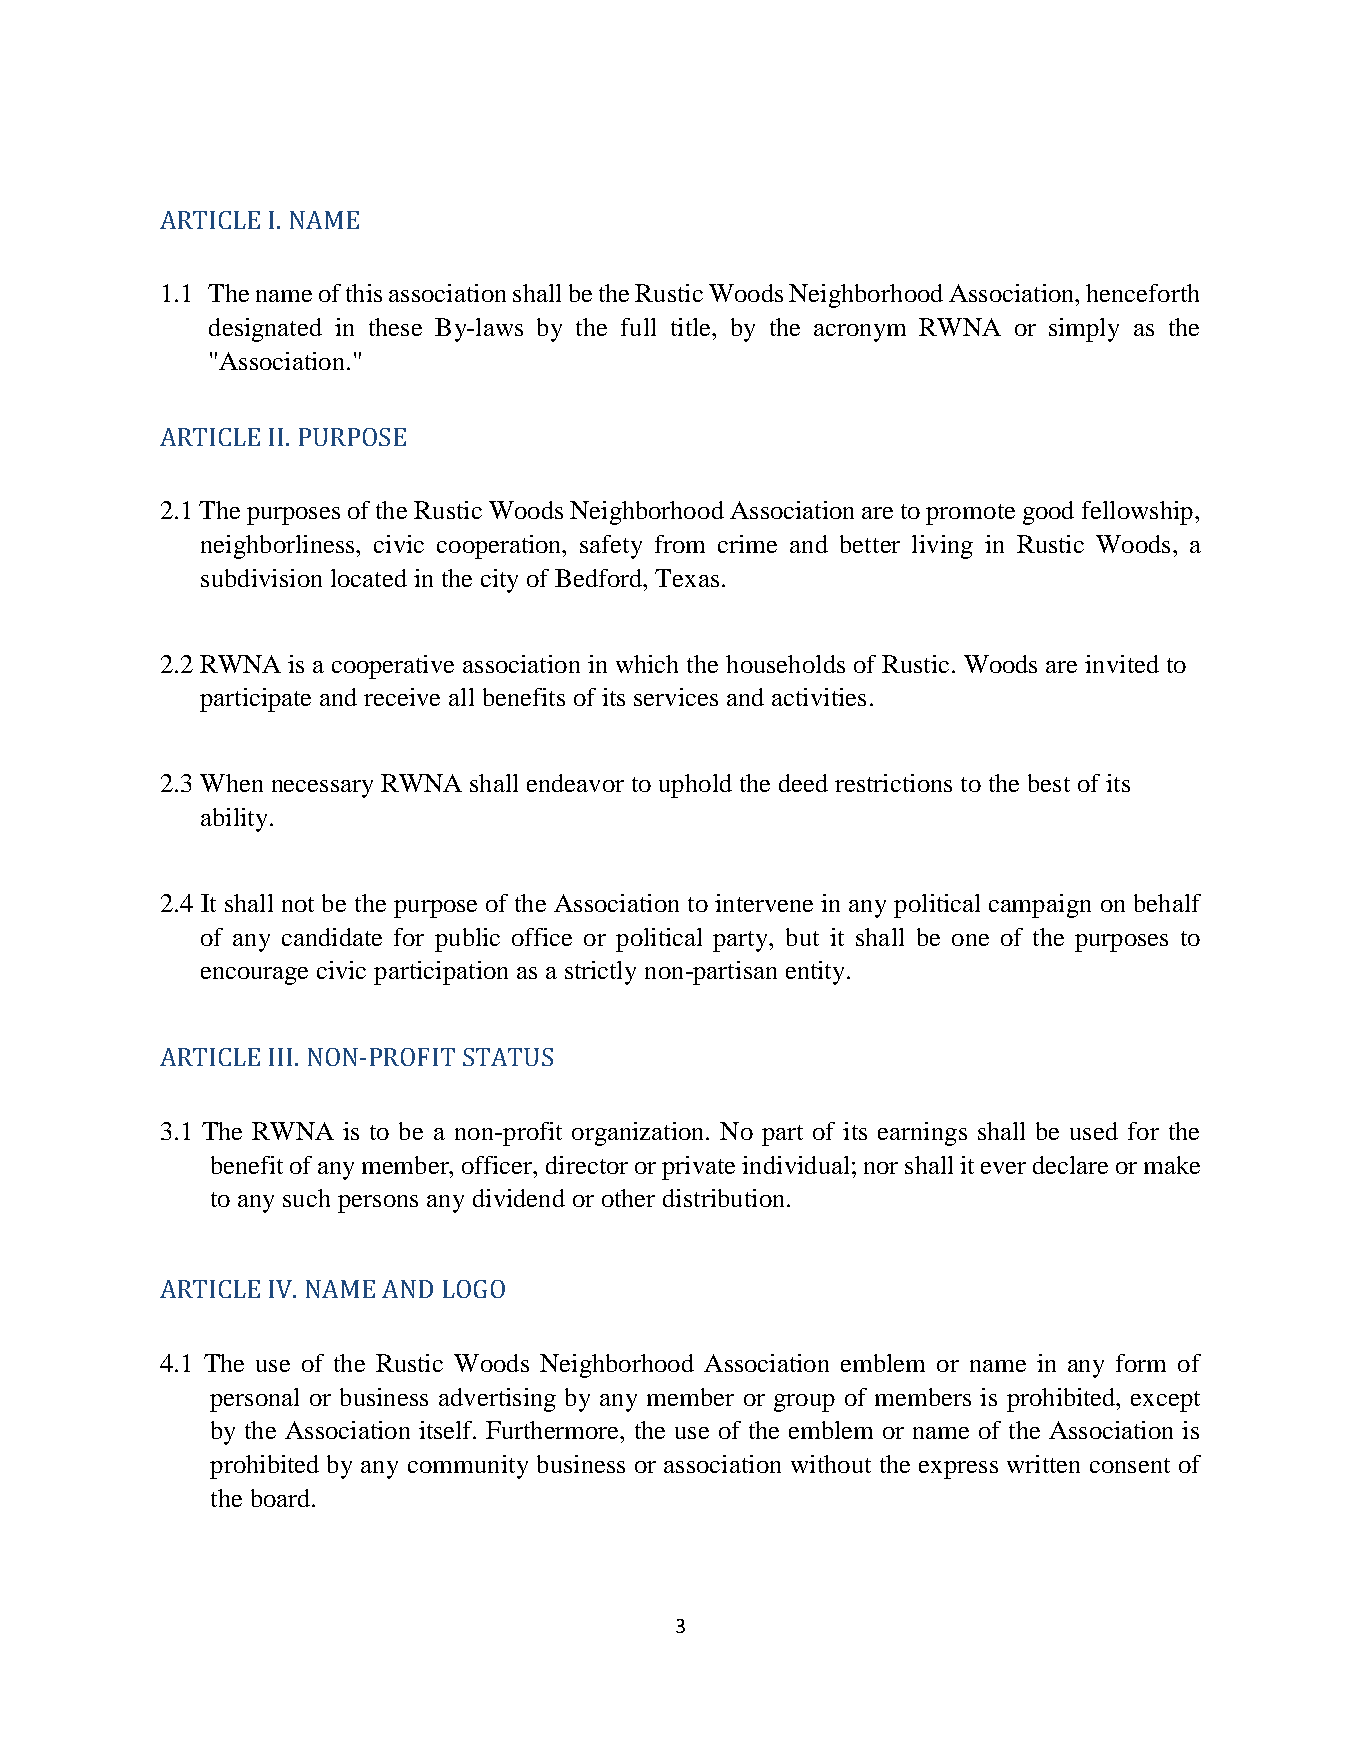 This screenshot has height=1762, width=1361. Describe the element at coordinates (676, 697) in the screenshot. I see `services` at that location.
